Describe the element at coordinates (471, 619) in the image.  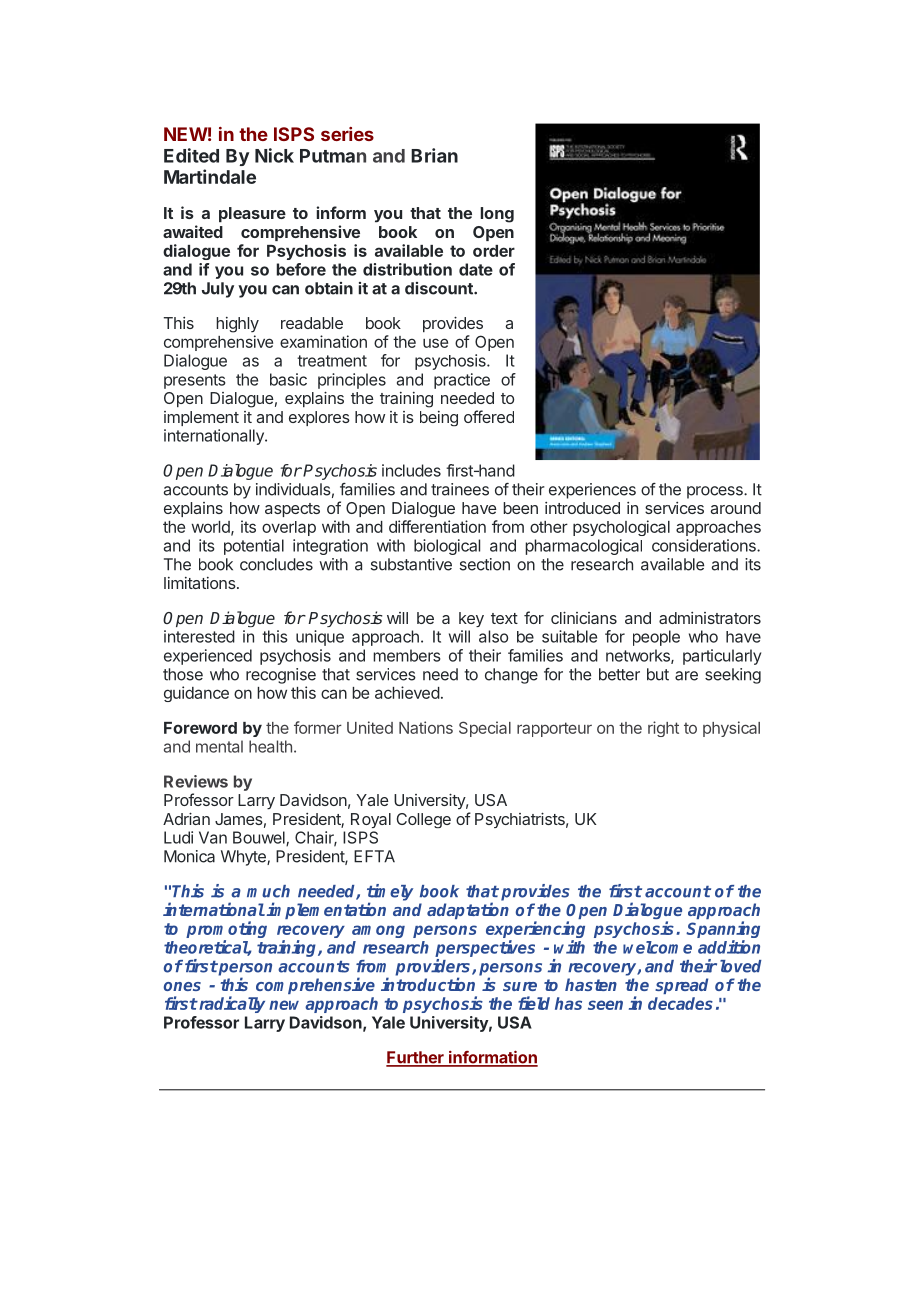
I see `key` at that location.
